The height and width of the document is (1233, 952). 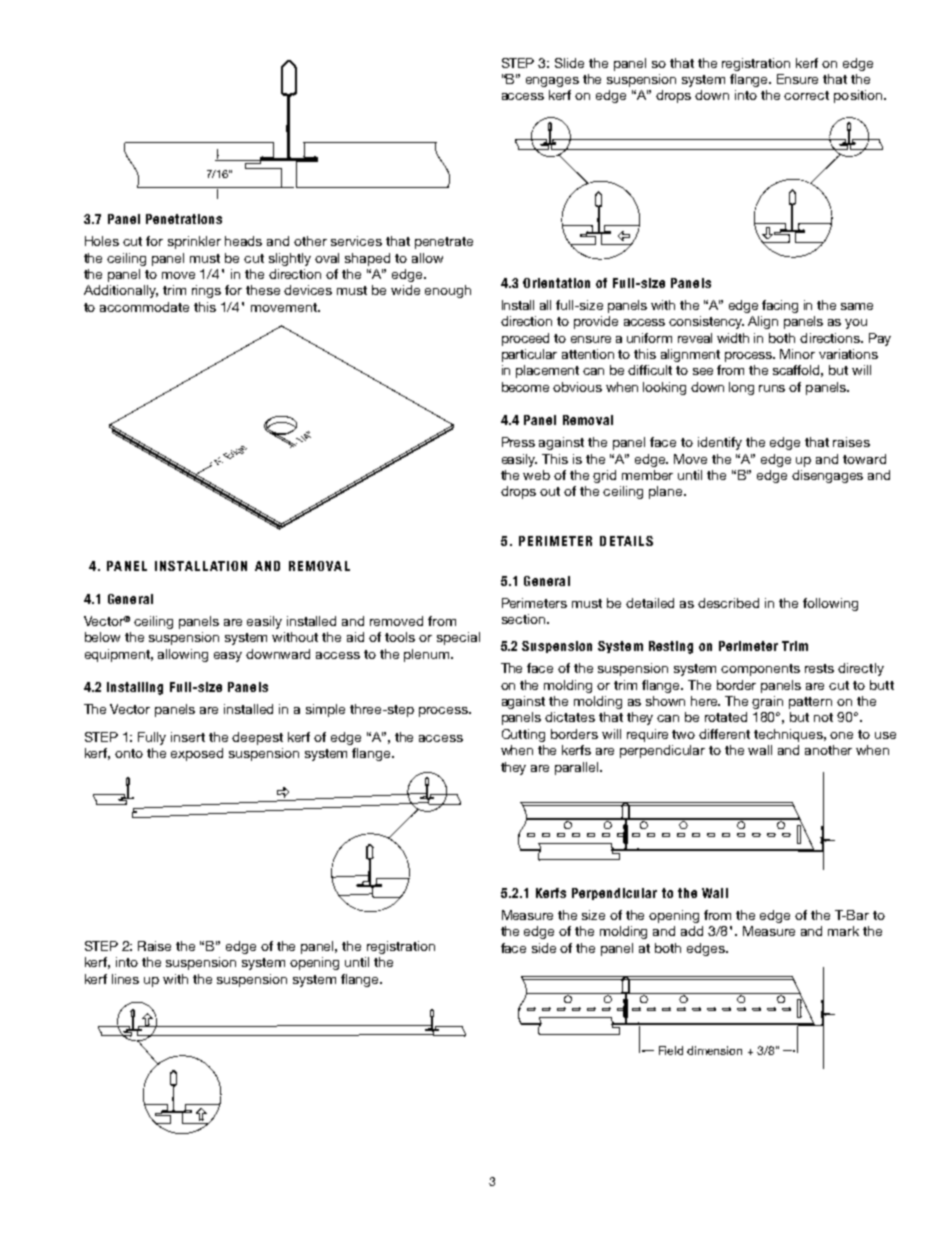 I want to click on lines, so click(x=125, y=979).
